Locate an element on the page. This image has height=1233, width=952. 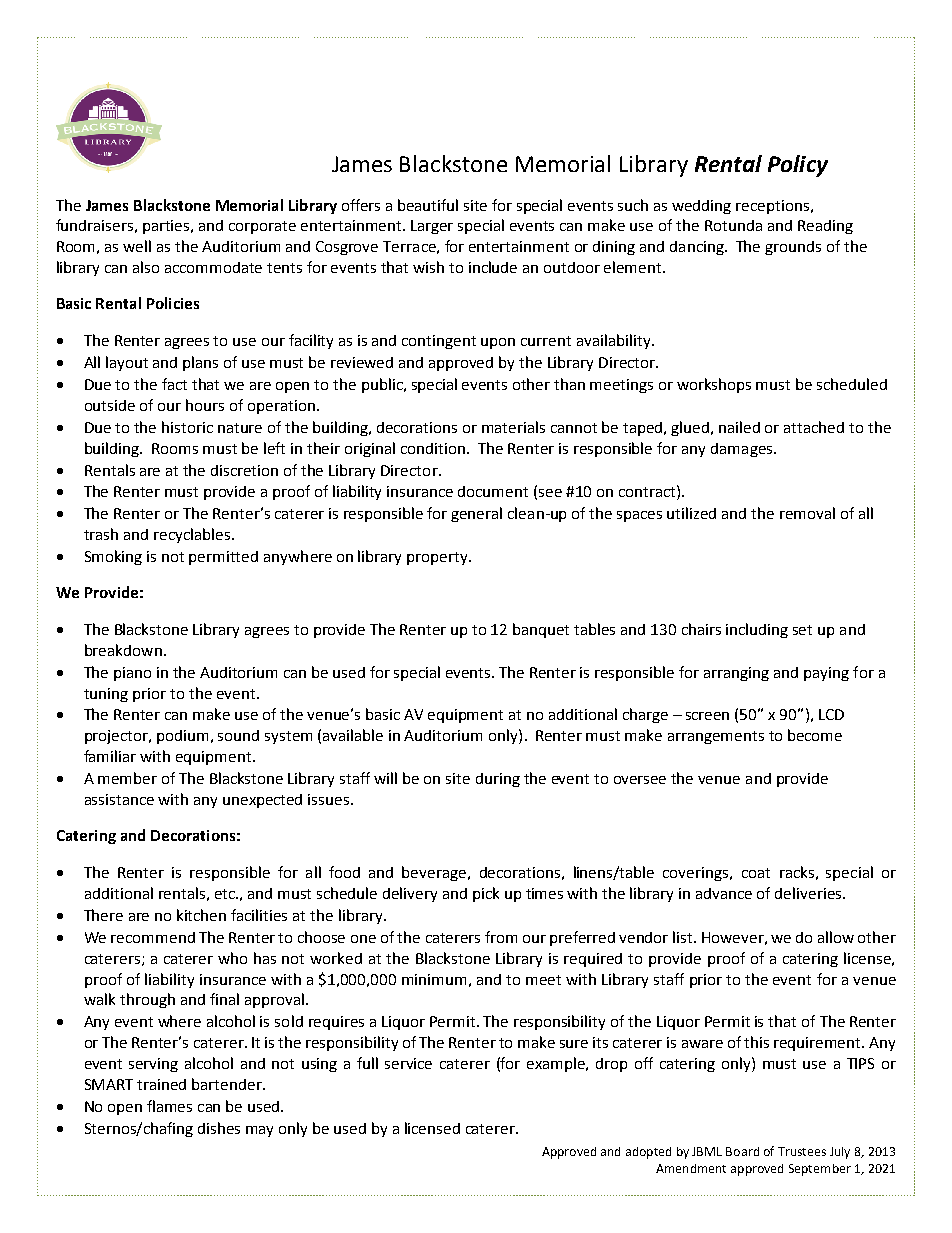
beautiful is located at coordinates (428, 205).
